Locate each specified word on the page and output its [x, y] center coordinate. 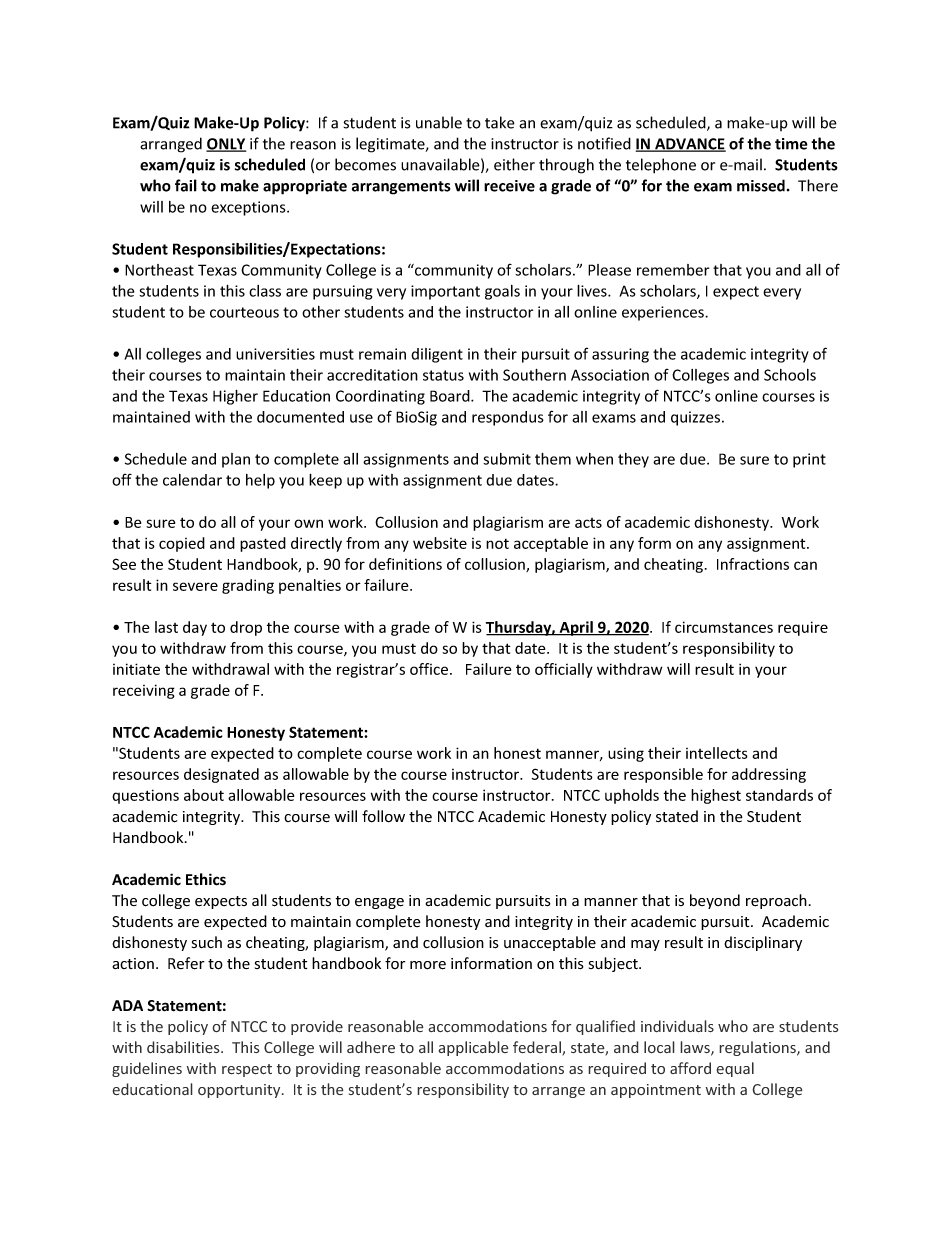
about [204, 795]
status [443, 375]
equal [735, 1069]
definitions [405, 564]
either [514, 164]
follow [383, 816]
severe [195, 586]
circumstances [724, 627]
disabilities [184, 1047]
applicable [473, 1048]
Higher [235, 397]
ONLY [226, 145]
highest [716, 796]
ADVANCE [689, 145]
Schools [790, 375]
